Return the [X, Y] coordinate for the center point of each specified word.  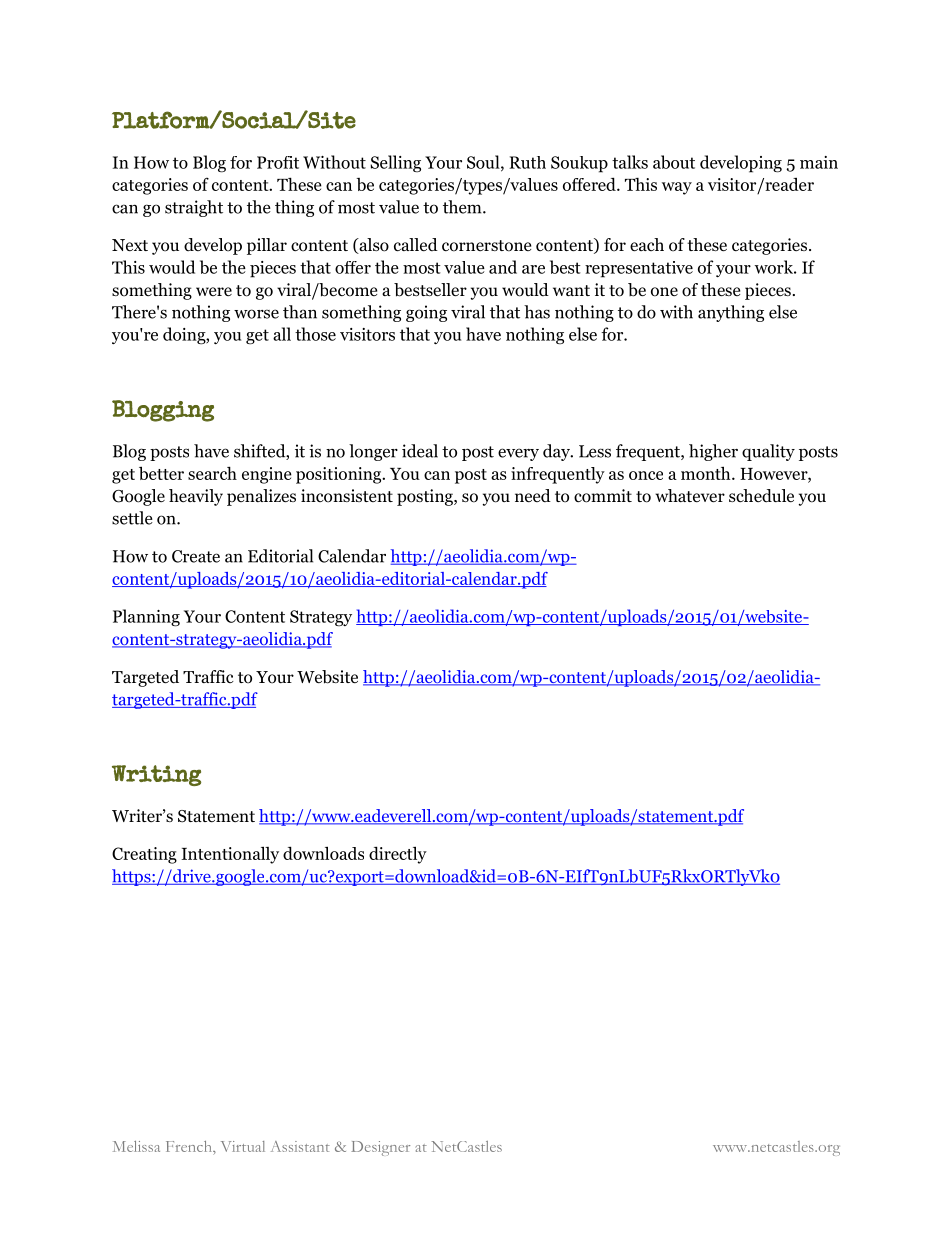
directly [398, 855]
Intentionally [230, 855]
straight [194, 208]
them [463, 207]
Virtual [243, 1146]
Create [196, 556]
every [518, 454]
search [212, 473]
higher [713, 452]
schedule [761, 495]
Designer [380, 1148]
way [677, 188]
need [533, 495]
